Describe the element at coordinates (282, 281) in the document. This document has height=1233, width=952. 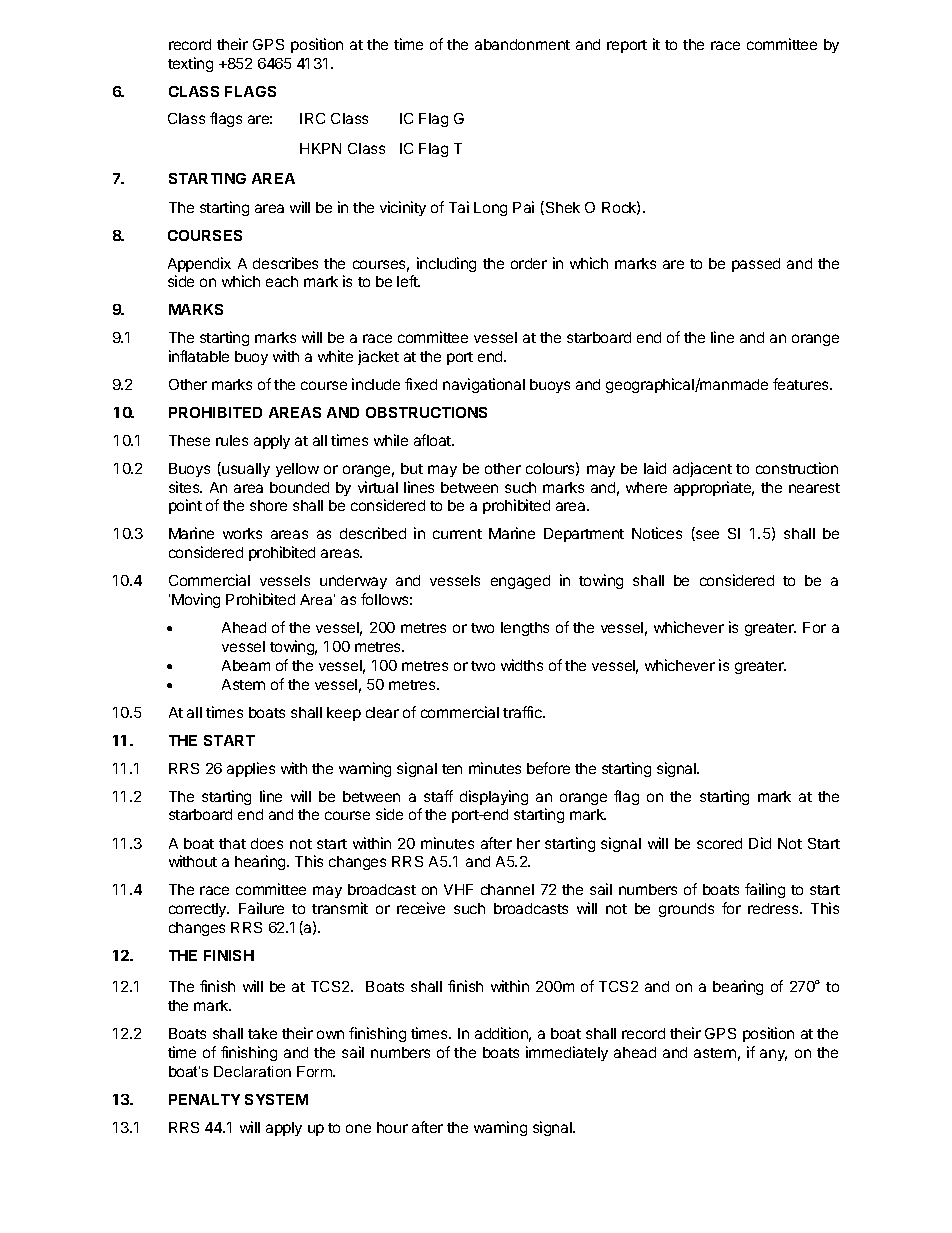
I see `each` at that location.
